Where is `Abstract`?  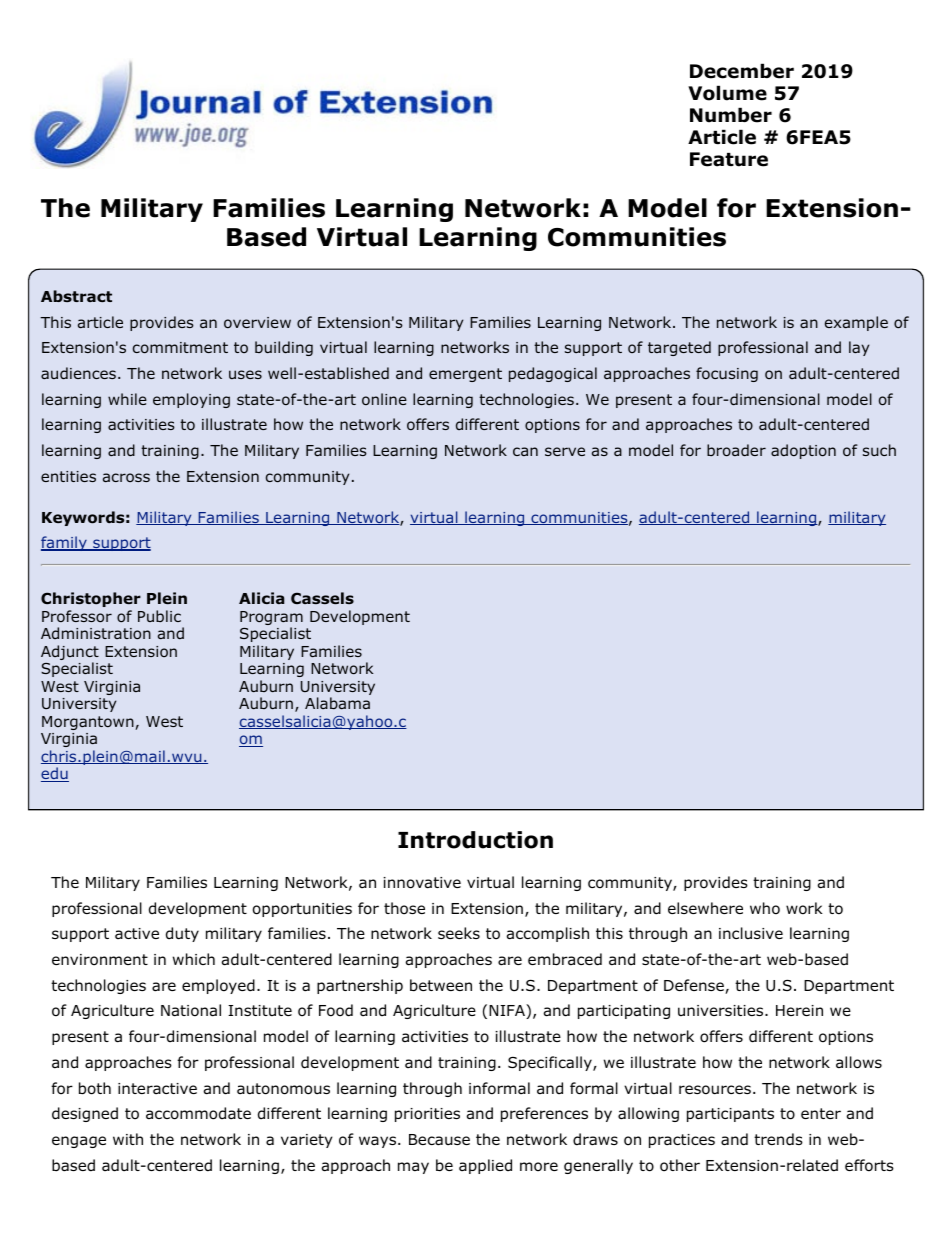
Abstract is located at coordinates (76, 296).
